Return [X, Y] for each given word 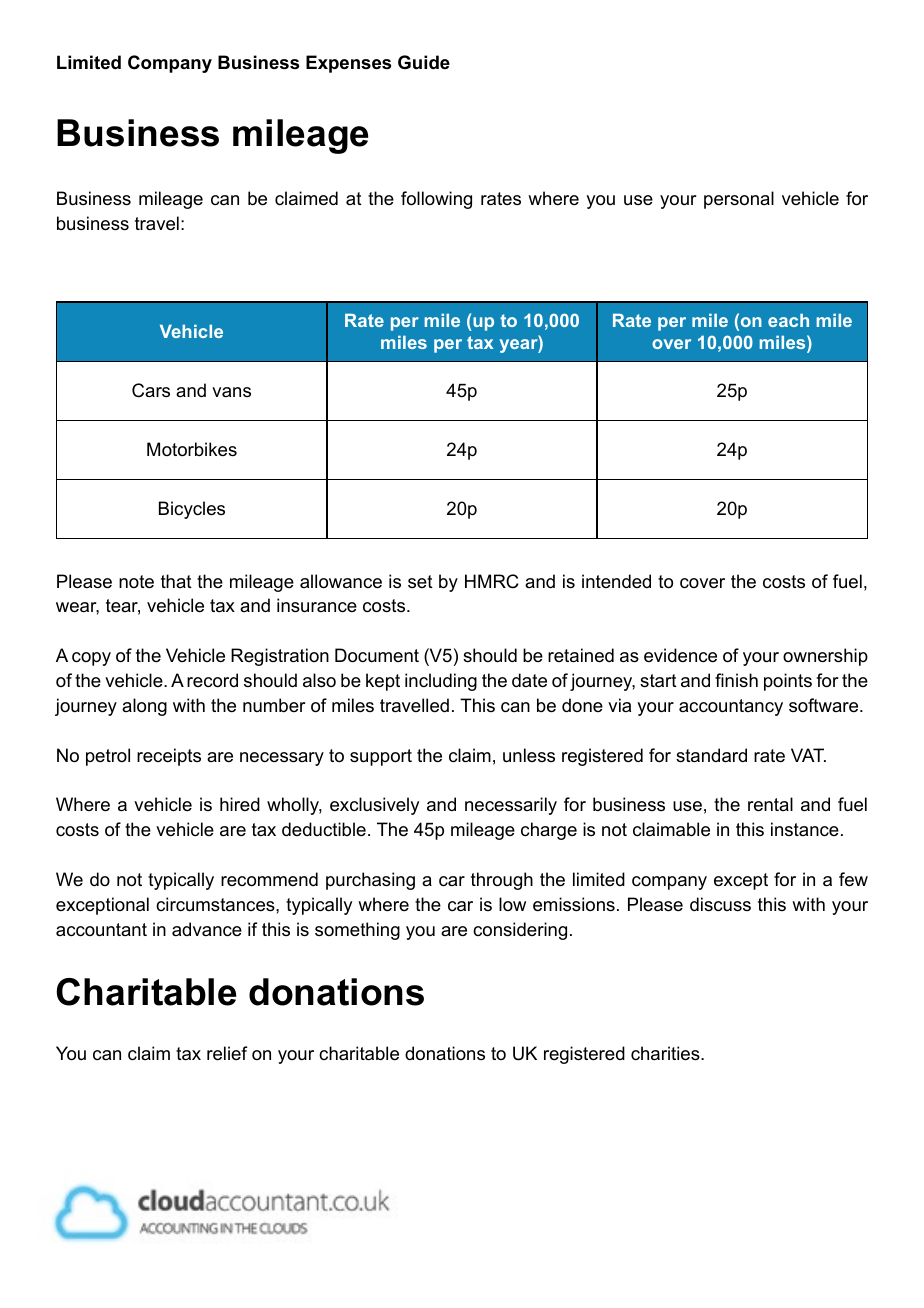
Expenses [348, 64]
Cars [151, 390]
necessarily [511, 806]
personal [739, 200]
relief [227, 1053]
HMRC [492, 581]
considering [520, 931]
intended [616, 581]
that [176, 581]
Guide [424, 62]
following [436, 200]
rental [770, 804]
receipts [169, 757]
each [788, 320]
